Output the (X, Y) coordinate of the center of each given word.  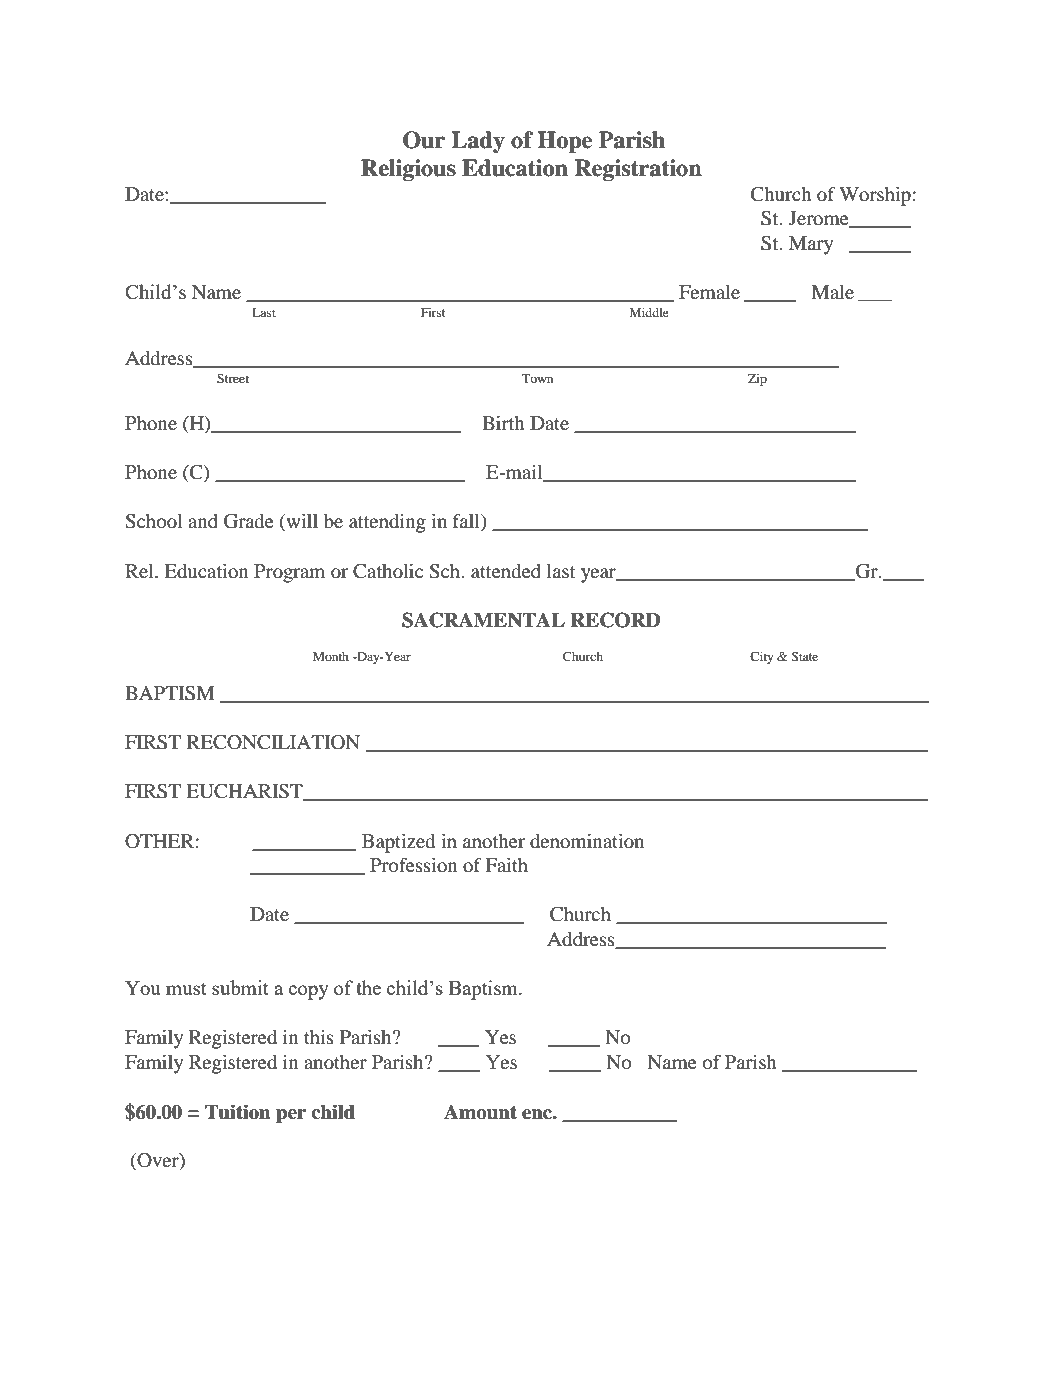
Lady (478, 142)
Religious (408, 170)
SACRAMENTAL (483, 620)
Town (537, 378)
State (804, 656)
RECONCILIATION (273, 742)
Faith (506, 865)
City (762, 657)
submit (240, 987)
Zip (757, 379)
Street (233, 378)
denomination (587, 841)
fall (467, 522)
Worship (875, 196)
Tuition (238, 1112)
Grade (249, 521)
